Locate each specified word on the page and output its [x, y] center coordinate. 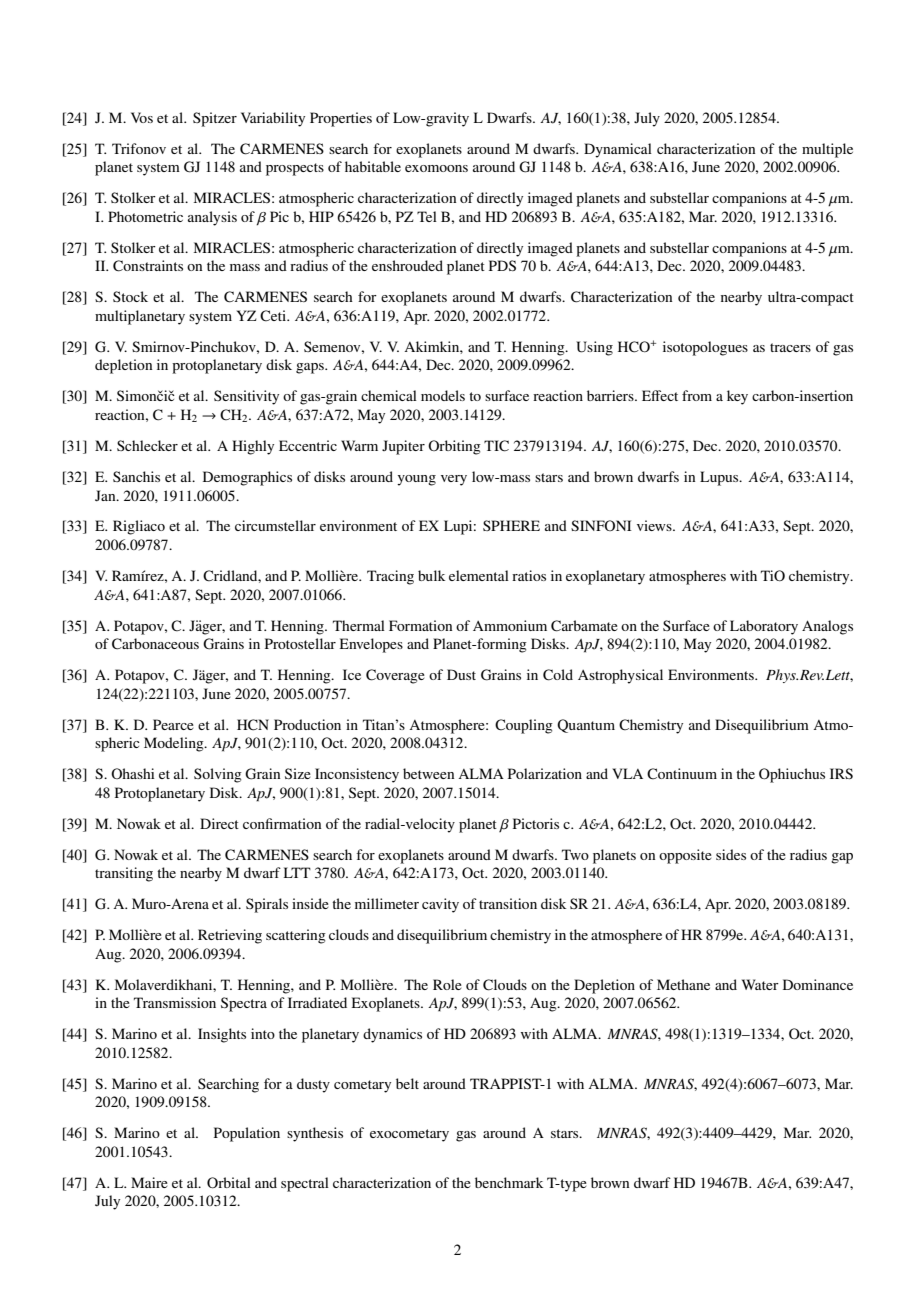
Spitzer [215, 119]
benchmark [509, 1182]
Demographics [247, 478]
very [454, 480]
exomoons [436, 168]
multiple [827, 150]
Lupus [720, 478]
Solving [218, 775]
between [428, 773]
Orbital [229, 1183]
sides [731, 854]
